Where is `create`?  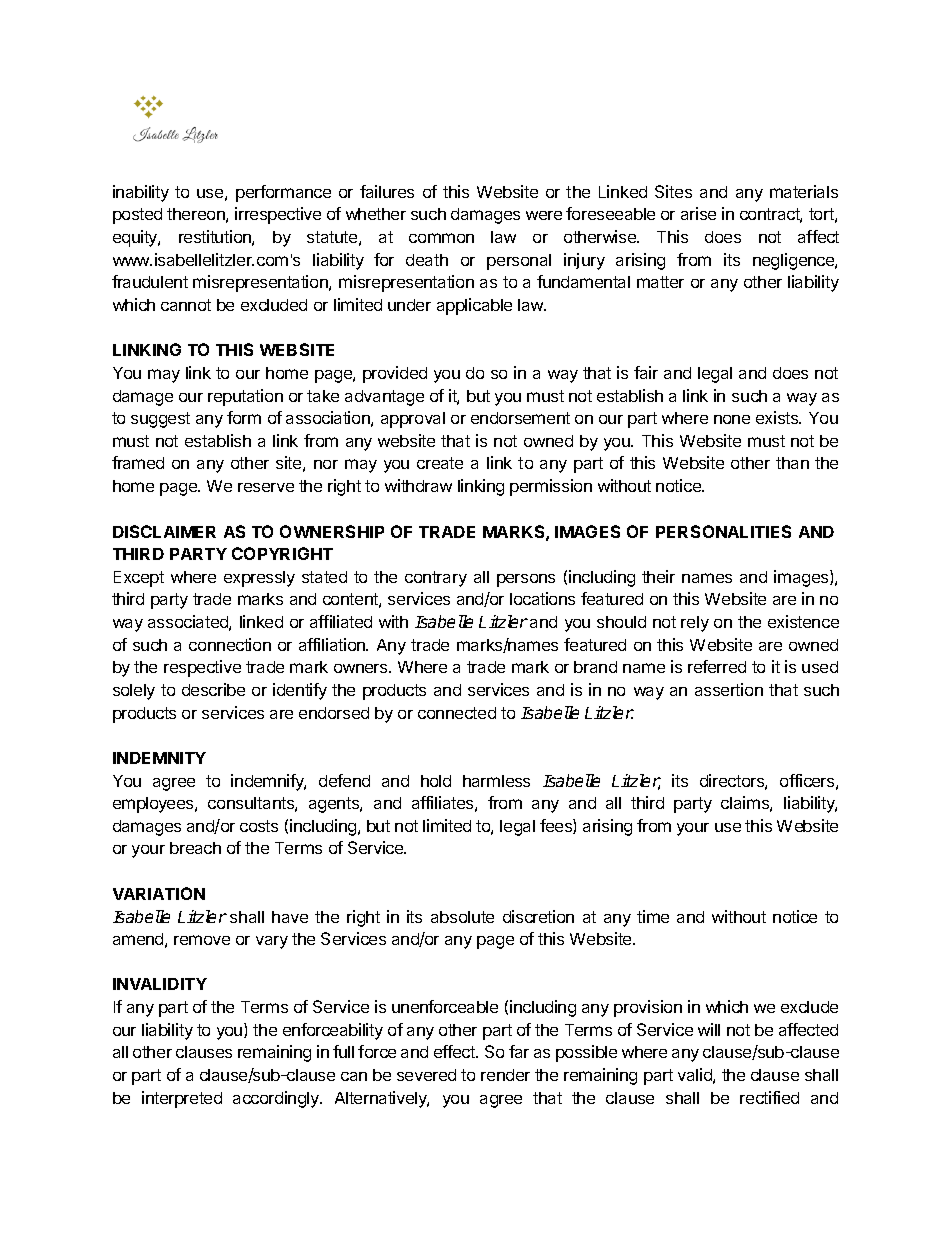 create is located at coordinates (440, 463).
